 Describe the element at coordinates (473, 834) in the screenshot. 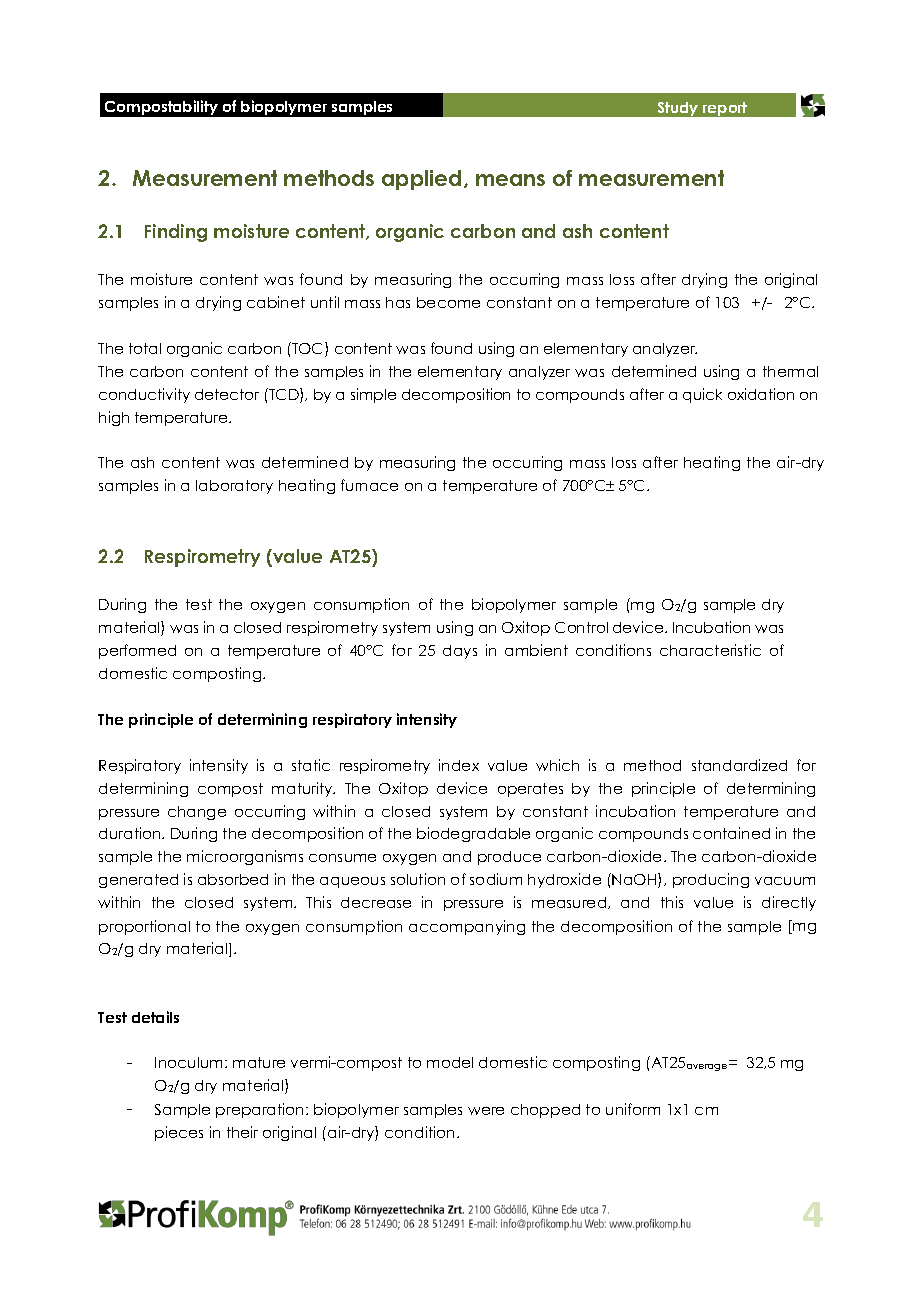

I see `biodegradable` at that location.
